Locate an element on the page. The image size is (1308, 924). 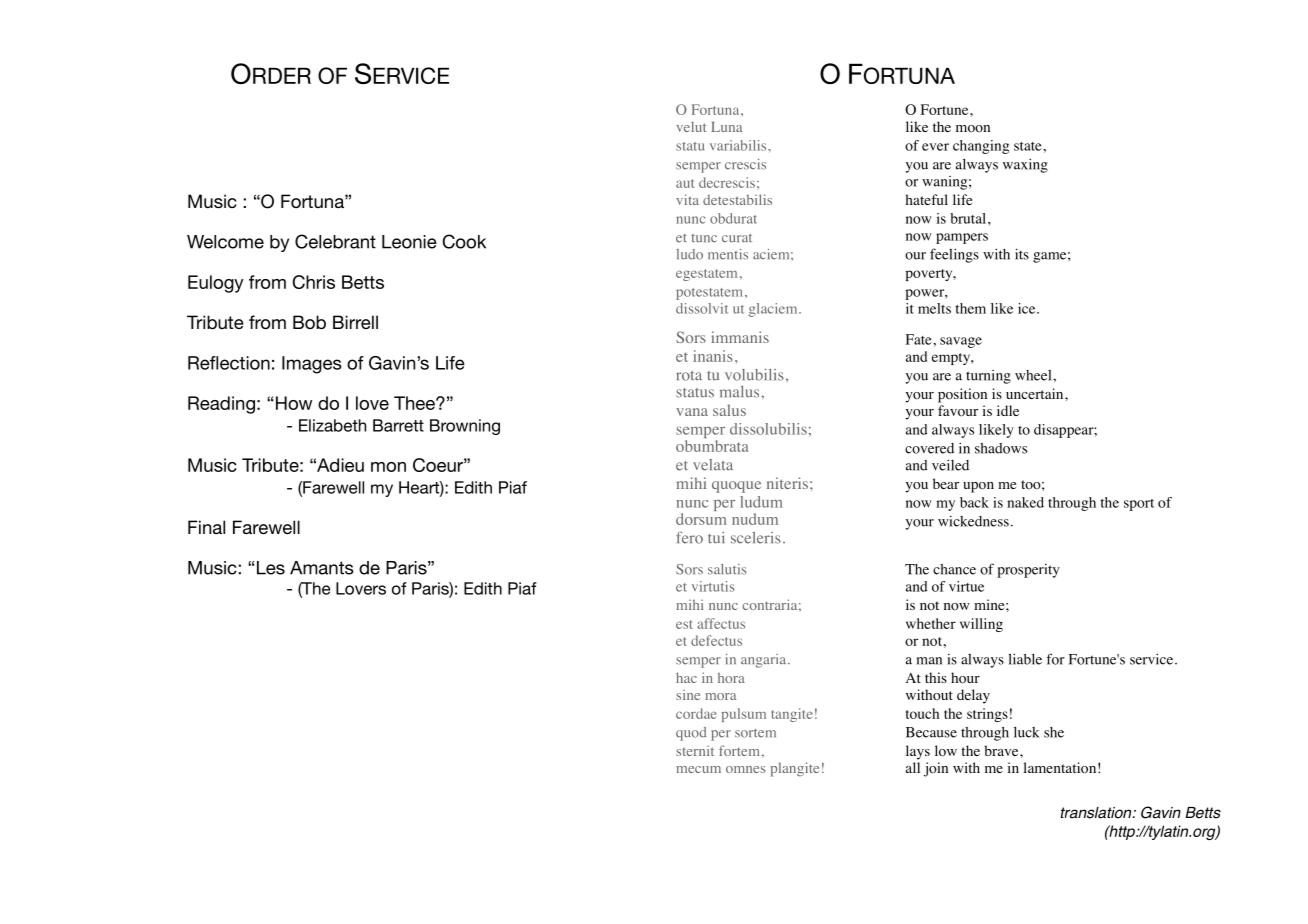
quod is located at coordinates (691, 734).
